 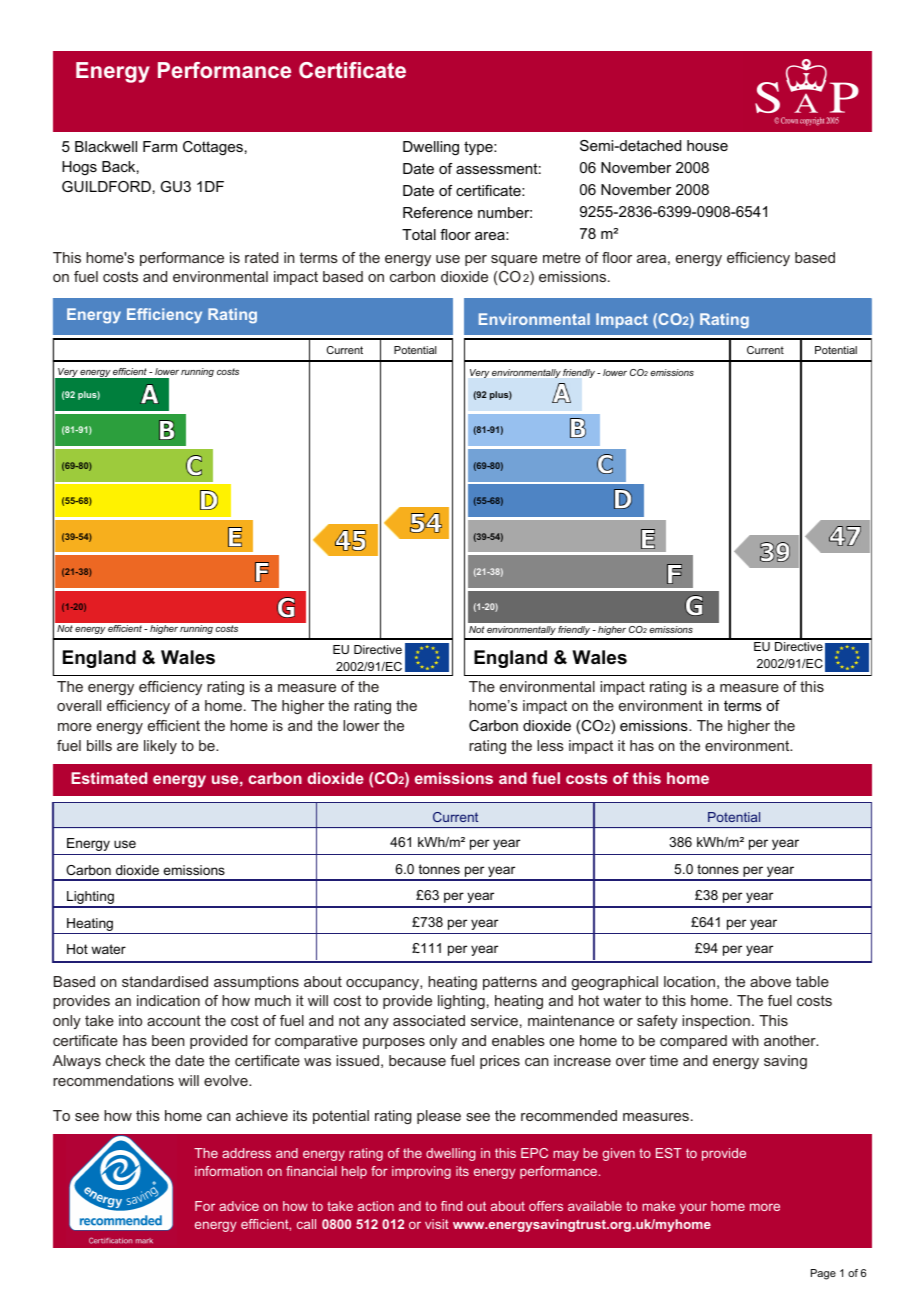 I want to click on likely, so click(x=160, y=747).
